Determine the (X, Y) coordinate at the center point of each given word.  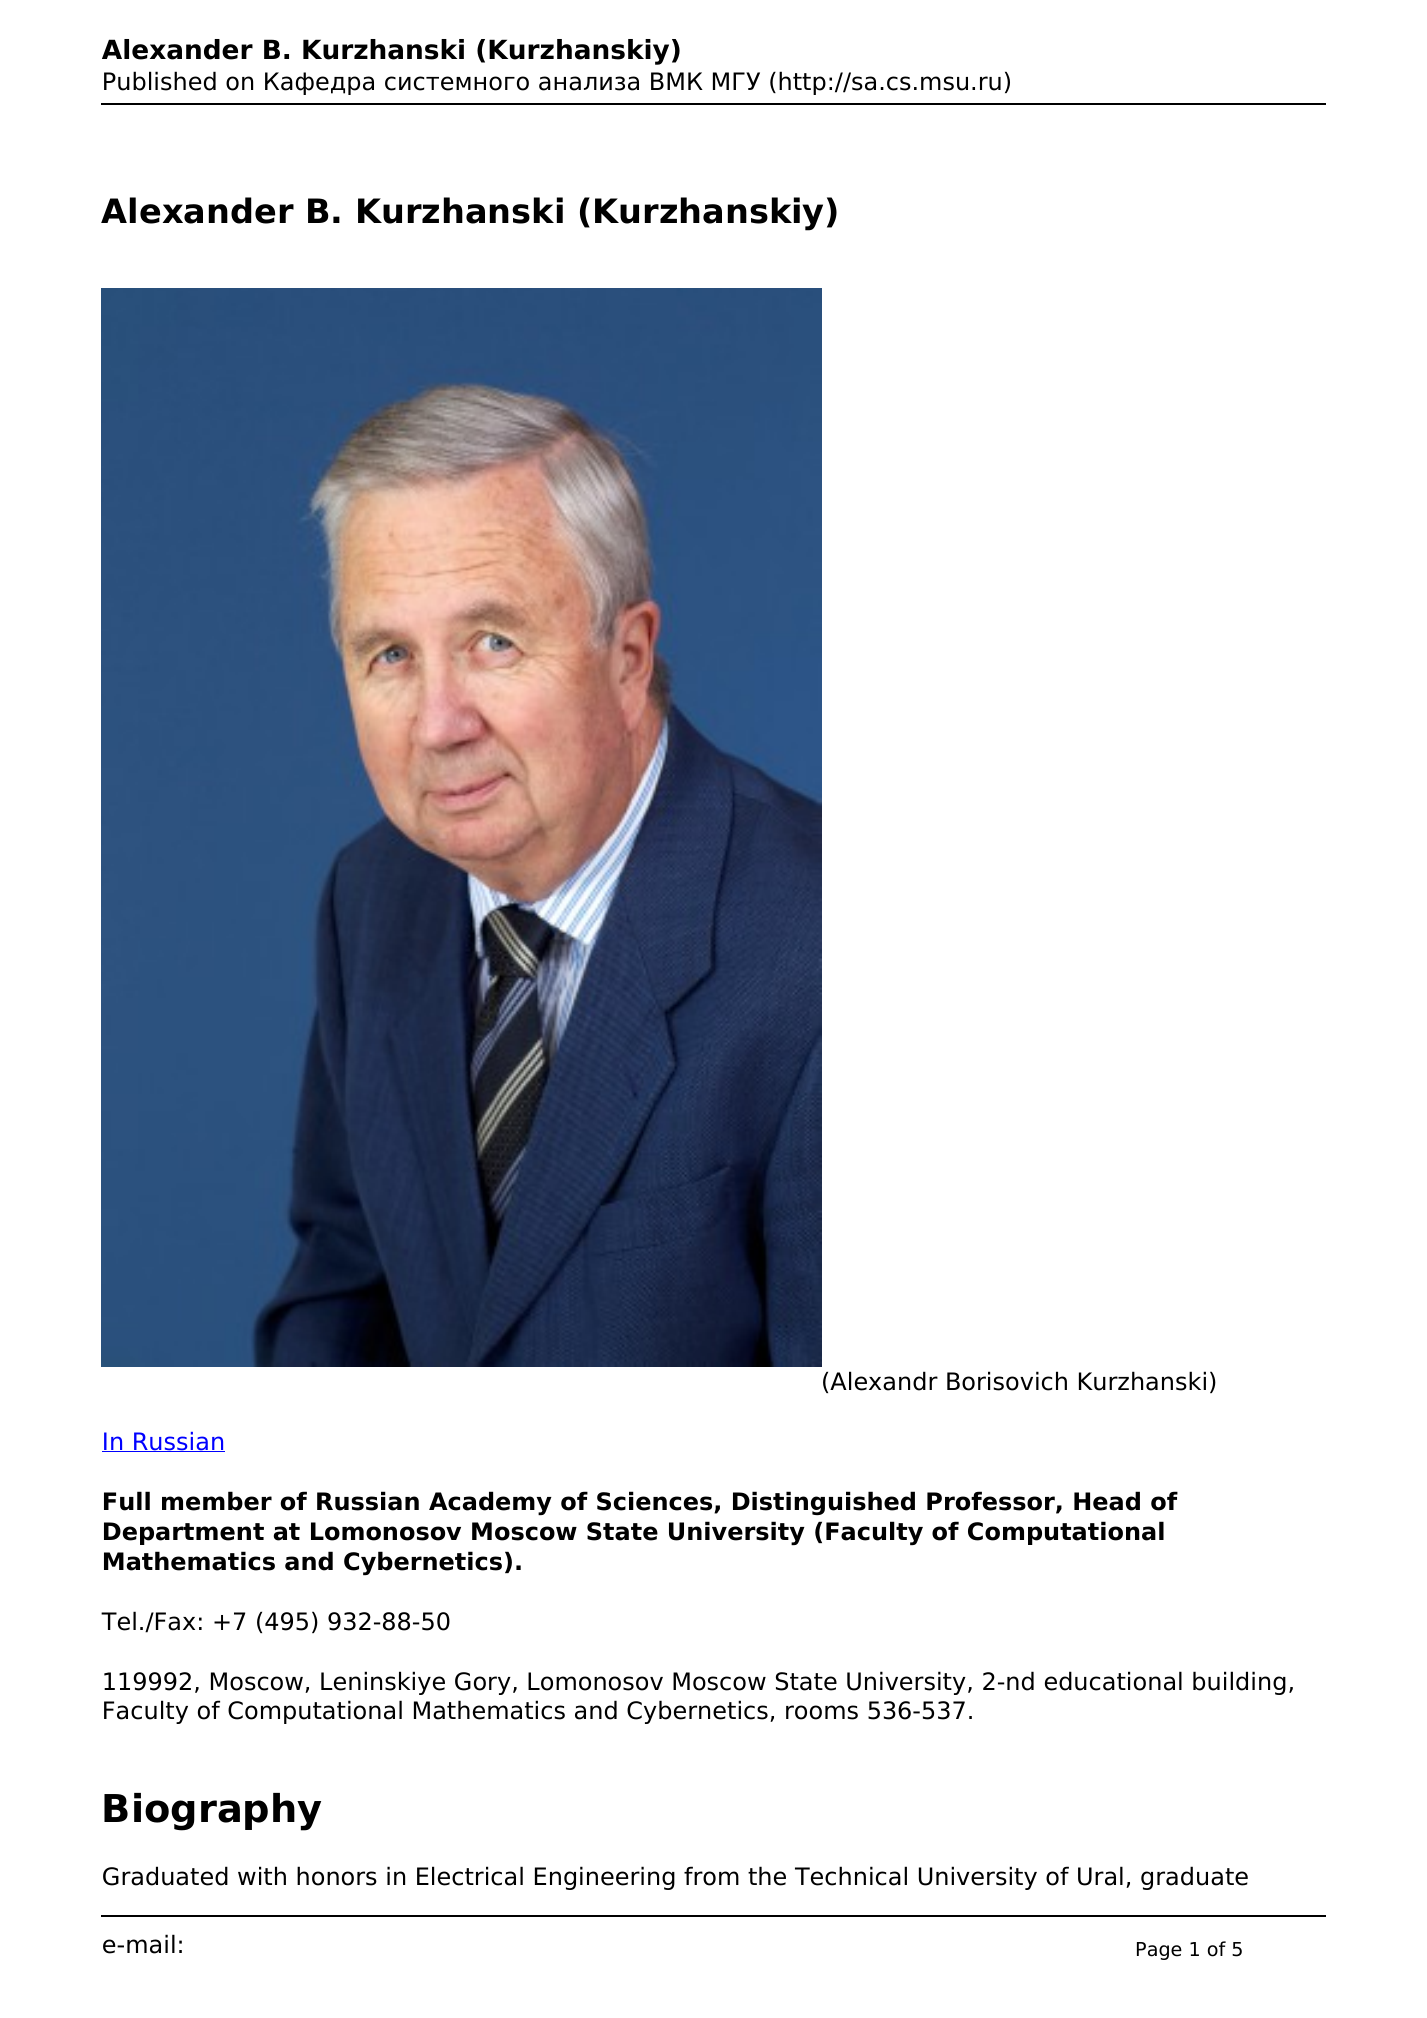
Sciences (656, 1502)
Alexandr (884, 1381)
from (711, 1876)
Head (1107, 1501)
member (217, 1501)
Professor (992, 1502)
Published (160, 81)
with (262, 1875)
